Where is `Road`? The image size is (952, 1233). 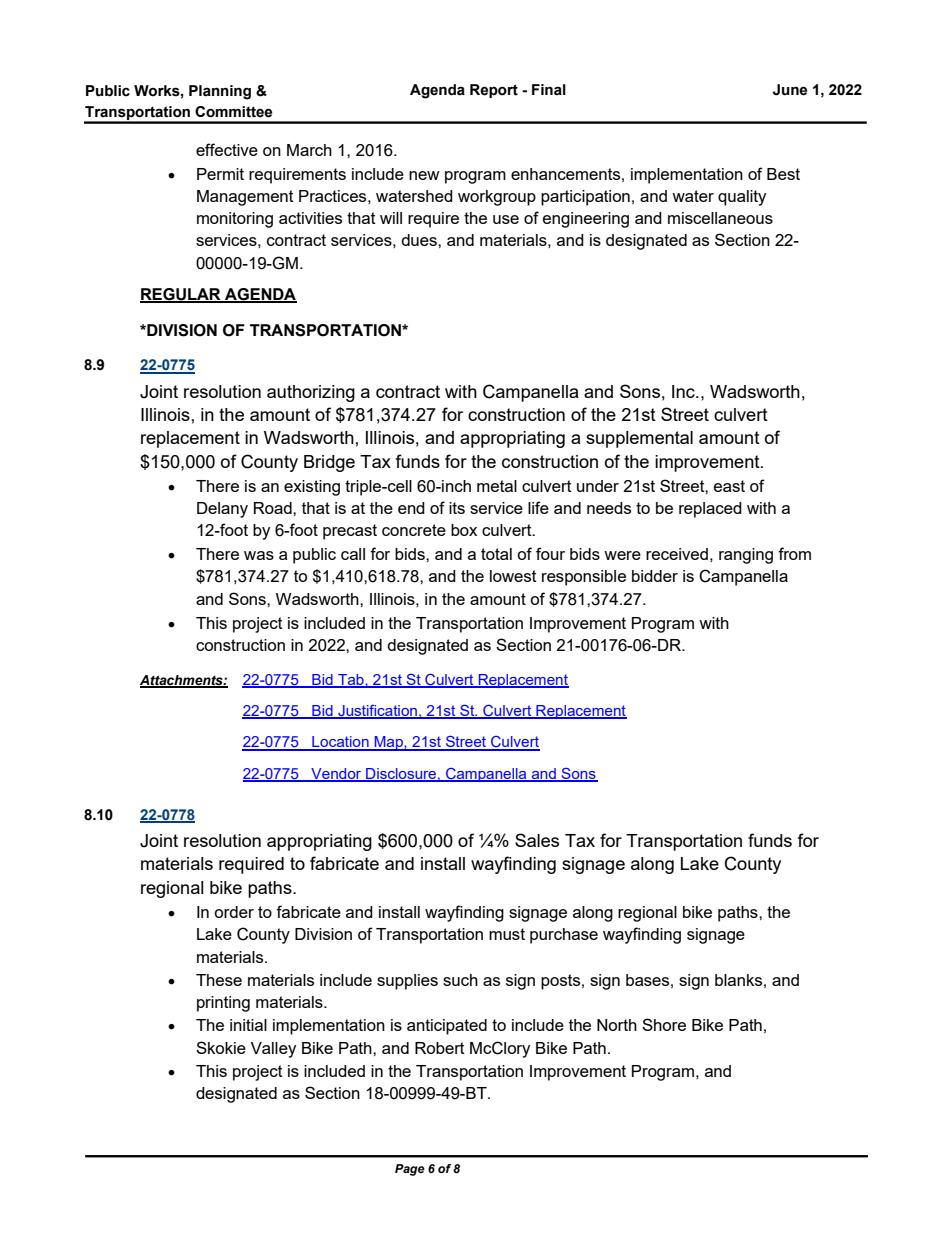
Road is located at coordinates (274, 508).
